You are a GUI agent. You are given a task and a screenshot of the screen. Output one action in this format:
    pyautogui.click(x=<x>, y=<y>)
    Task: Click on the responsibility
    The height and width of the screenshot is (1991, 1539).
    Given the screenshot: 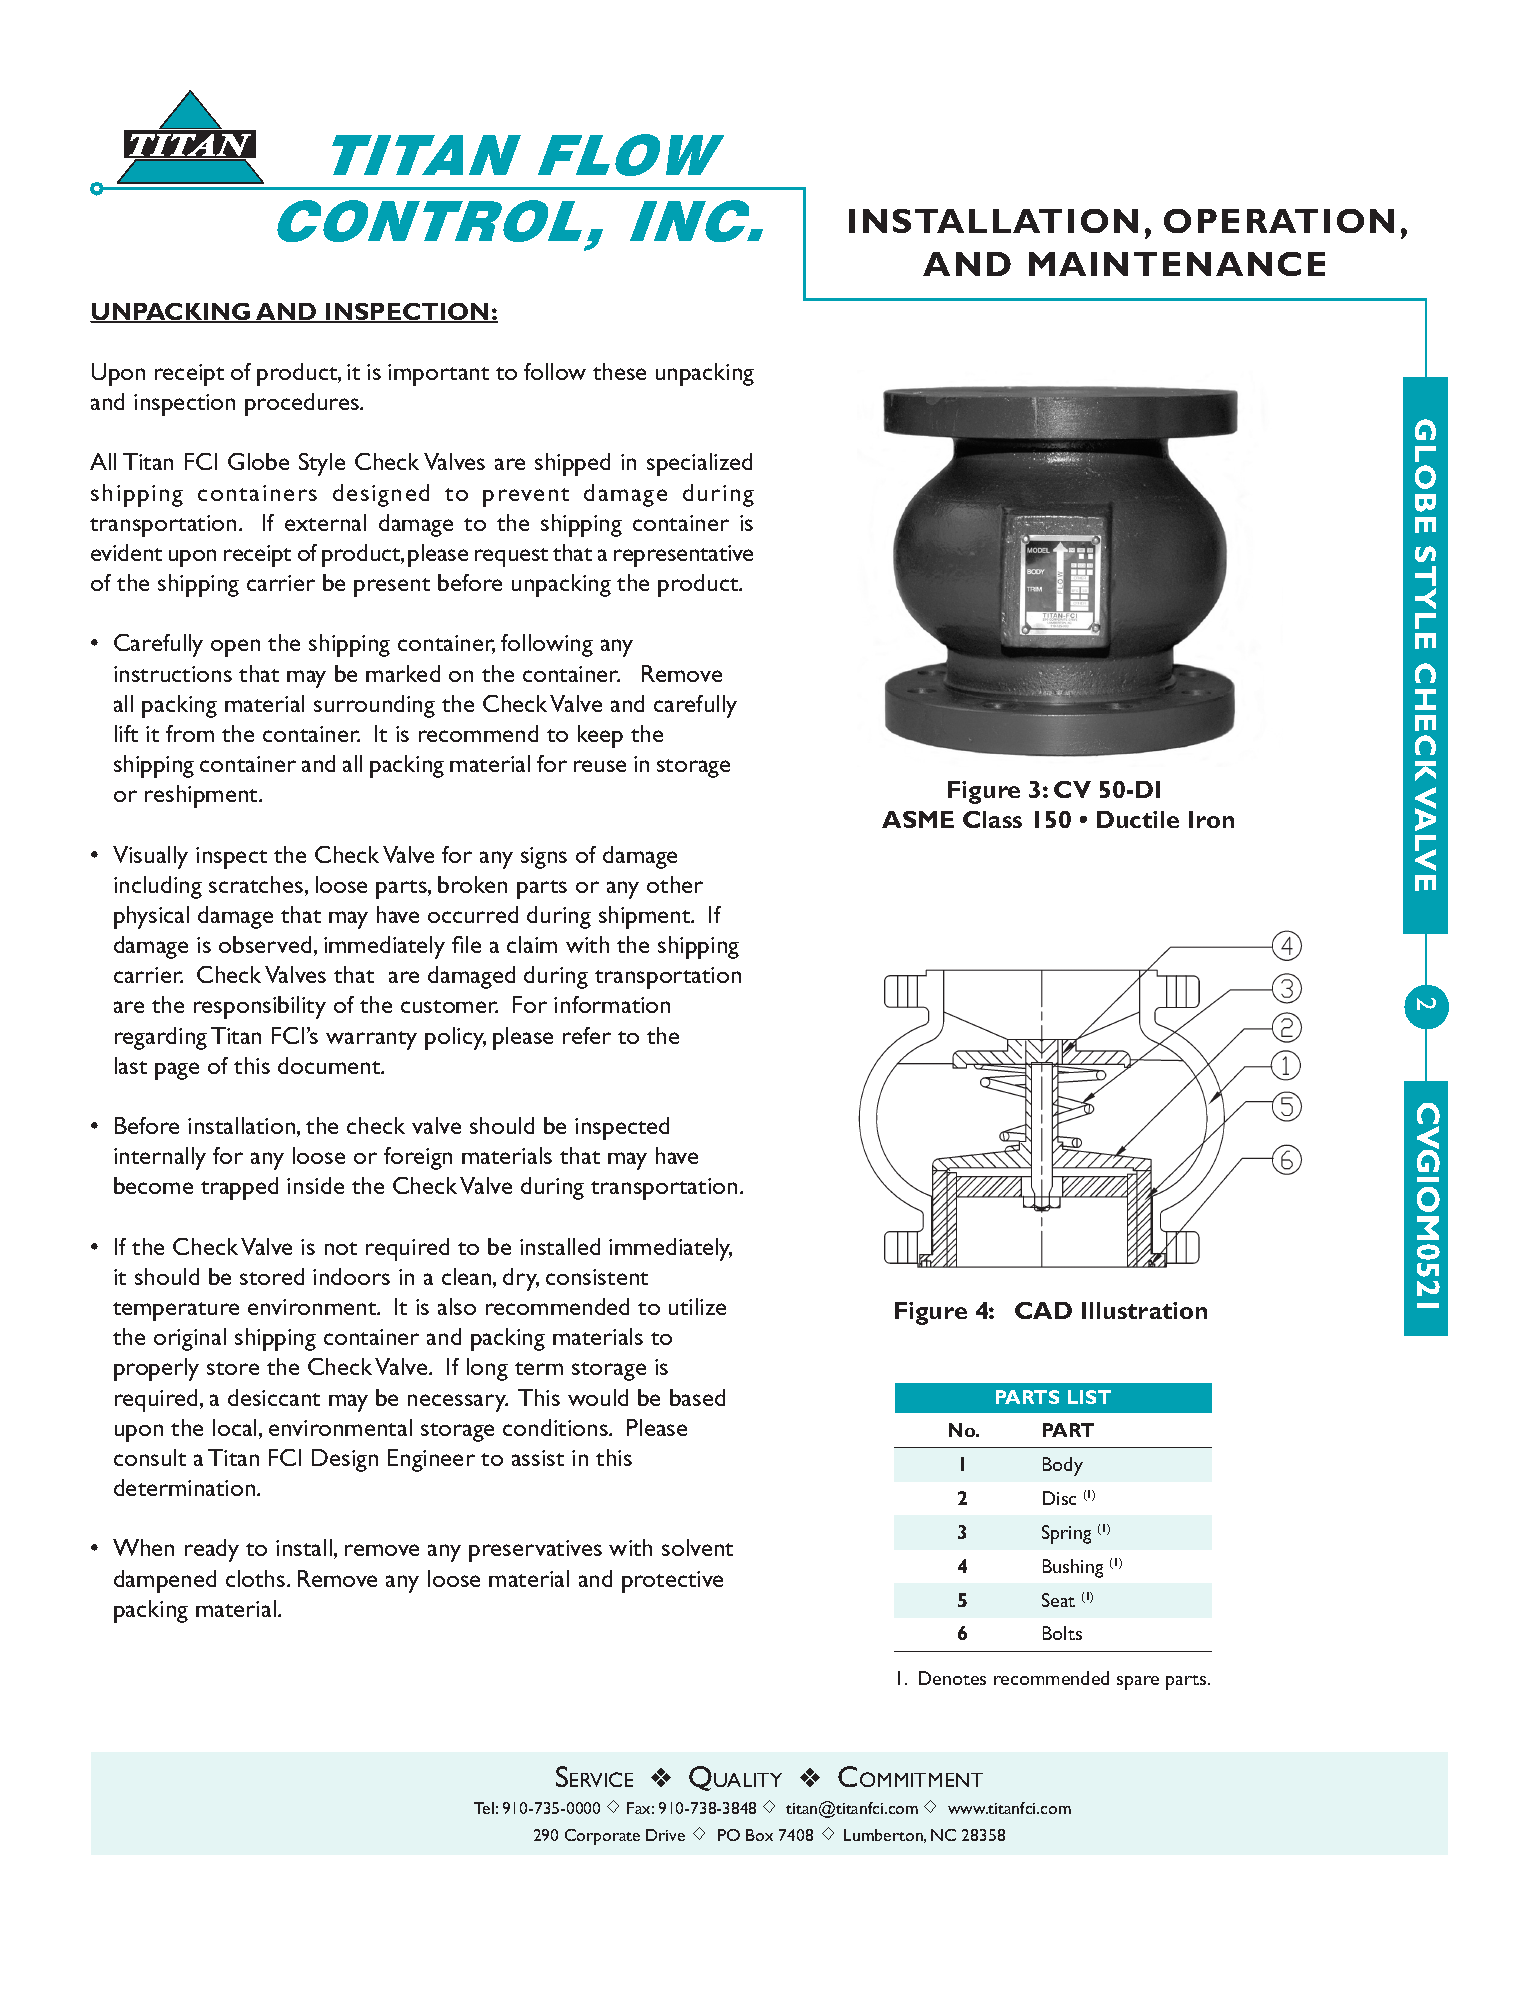 What is the action you would take?
    pyautogui.click(x=260, y=1007)
